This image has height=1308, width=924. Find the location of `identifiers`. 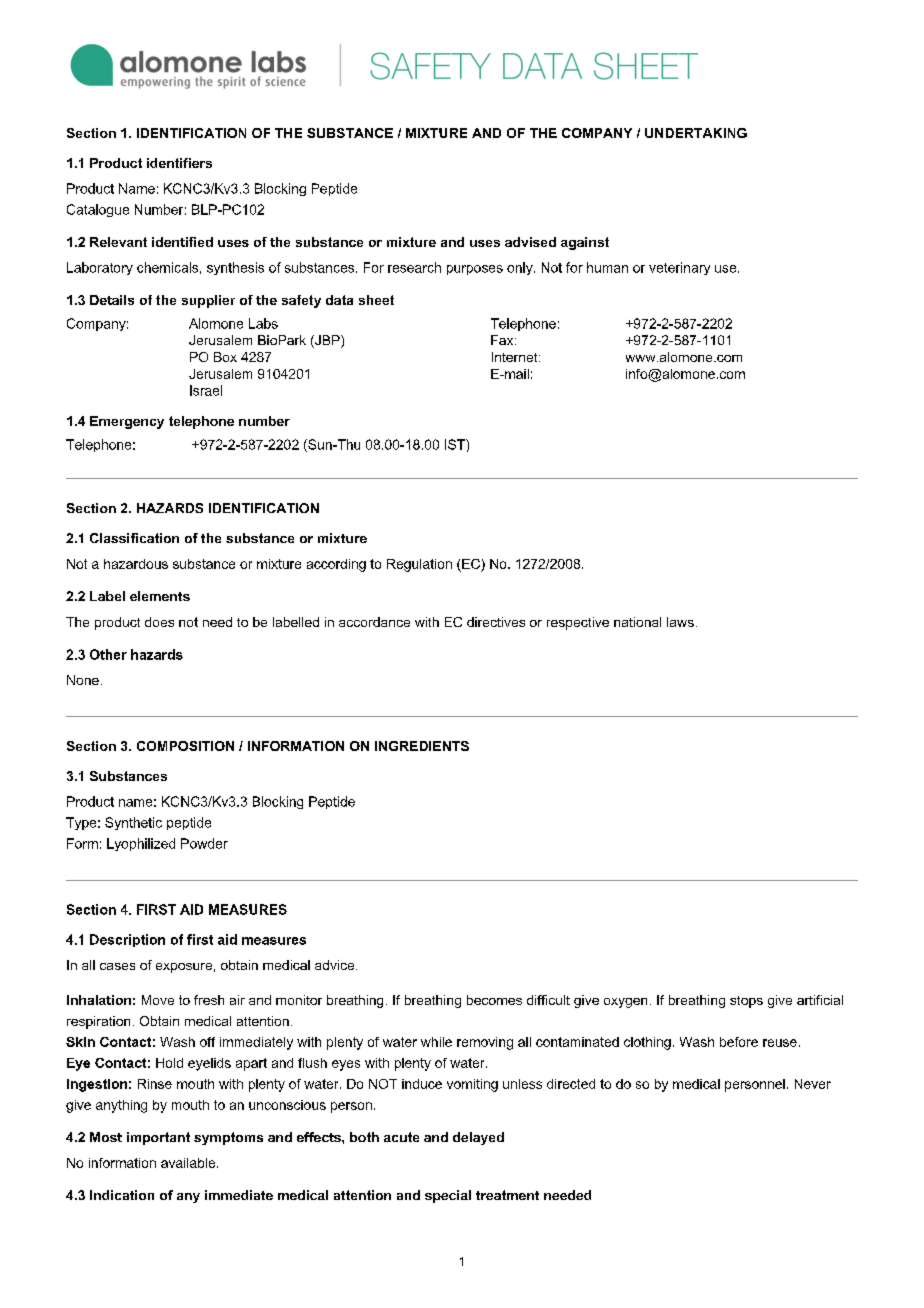

identifiers is located at coordinates (179, 163).
